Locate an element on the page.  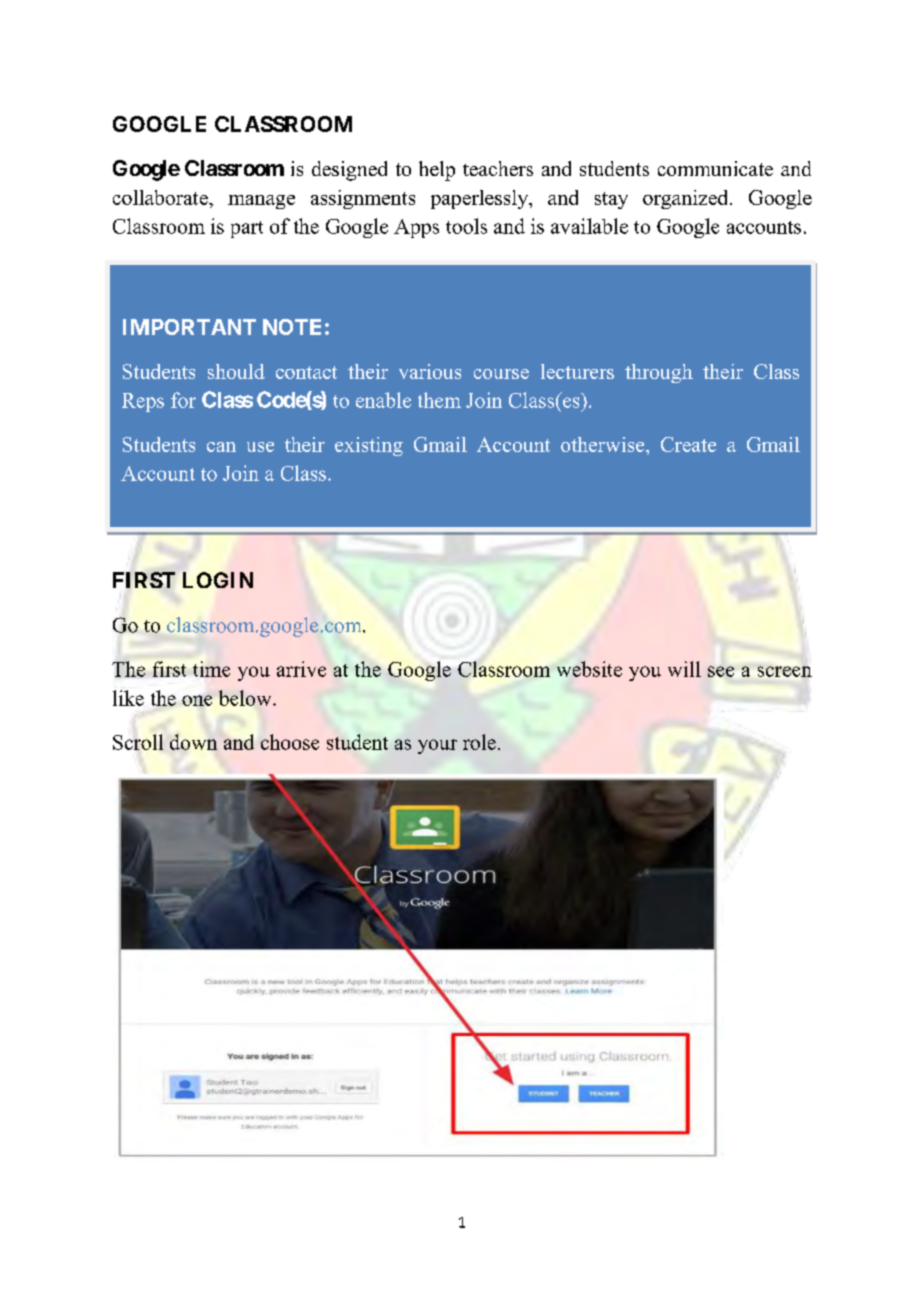
down is located at coordinates (193, 742).
